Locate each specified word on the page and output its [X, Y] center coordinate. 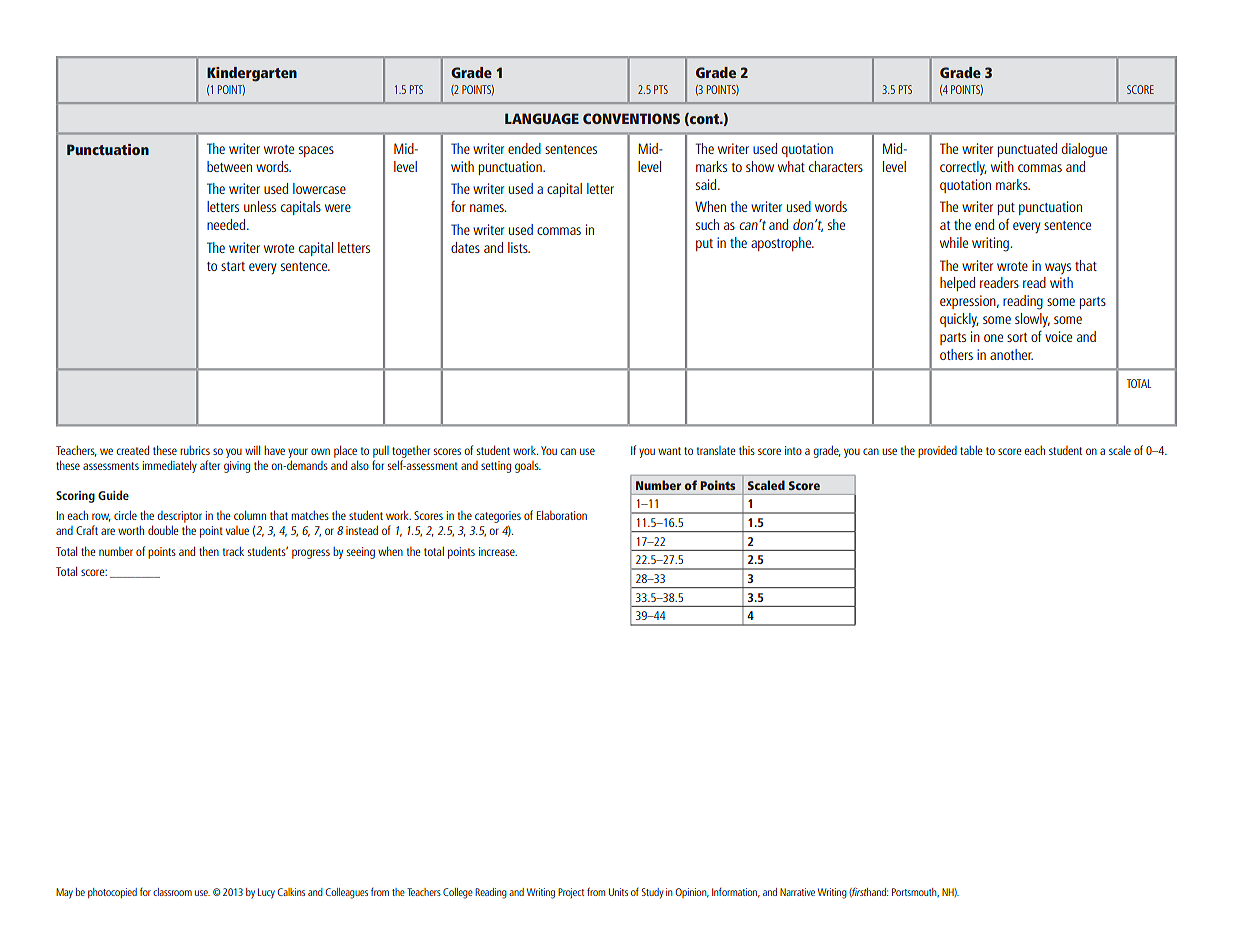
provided [937, 452]
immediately [169, 466]
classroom [172, 892]
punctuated [1027, 150]
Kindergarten [252, 74]
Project [571, 893]
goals [528, 467]
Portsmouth [915, 892]
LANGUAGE [542, 118]
